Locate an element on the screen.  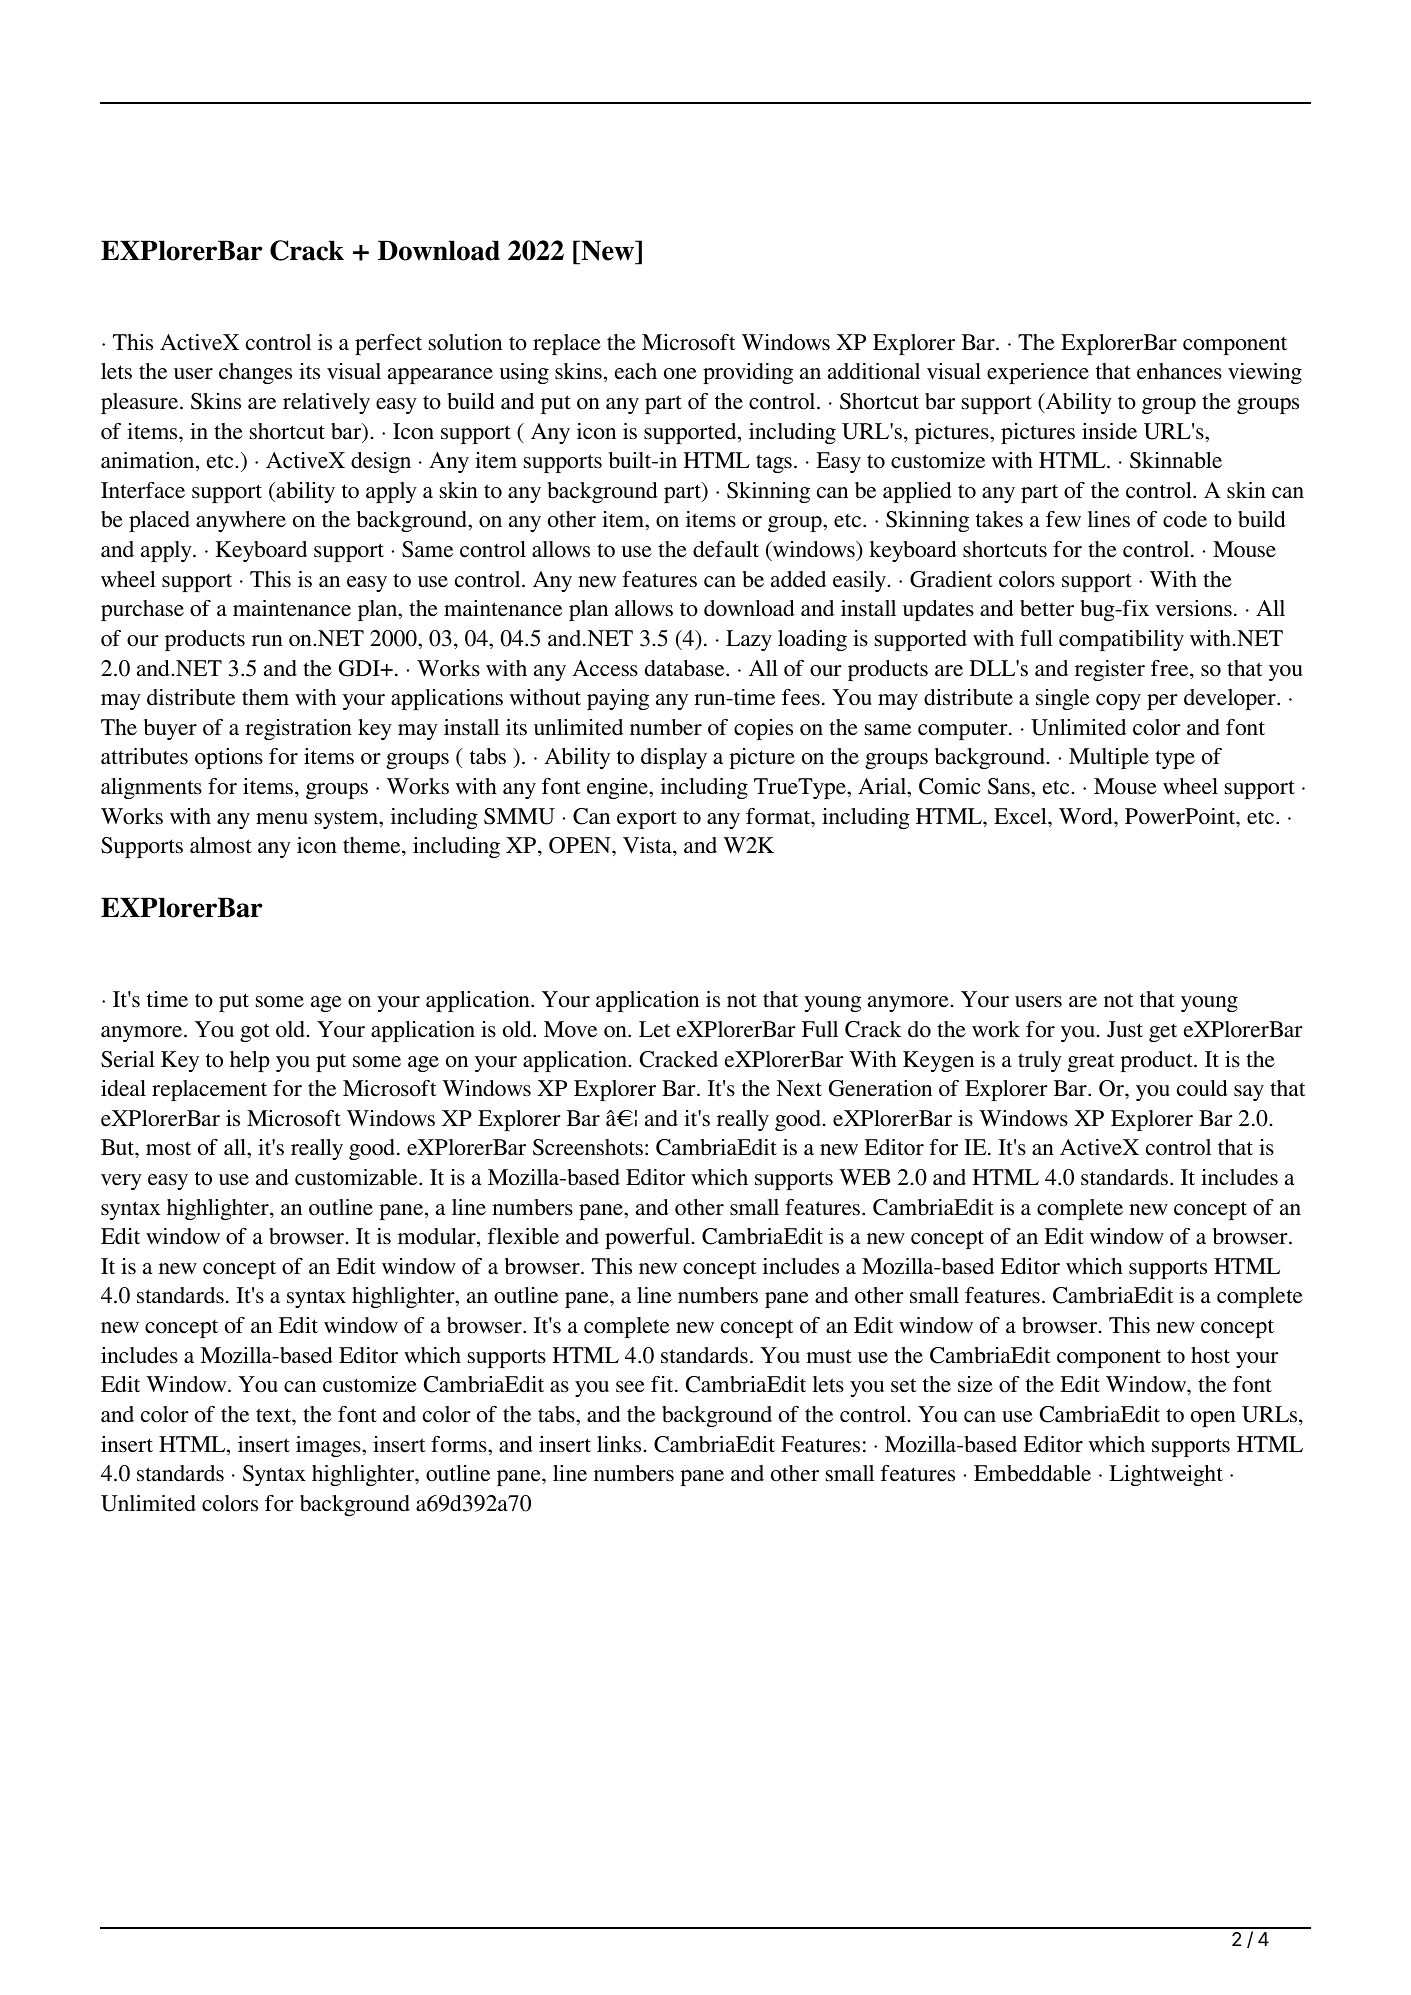
enhances is located at coordinates (1179, 371).
